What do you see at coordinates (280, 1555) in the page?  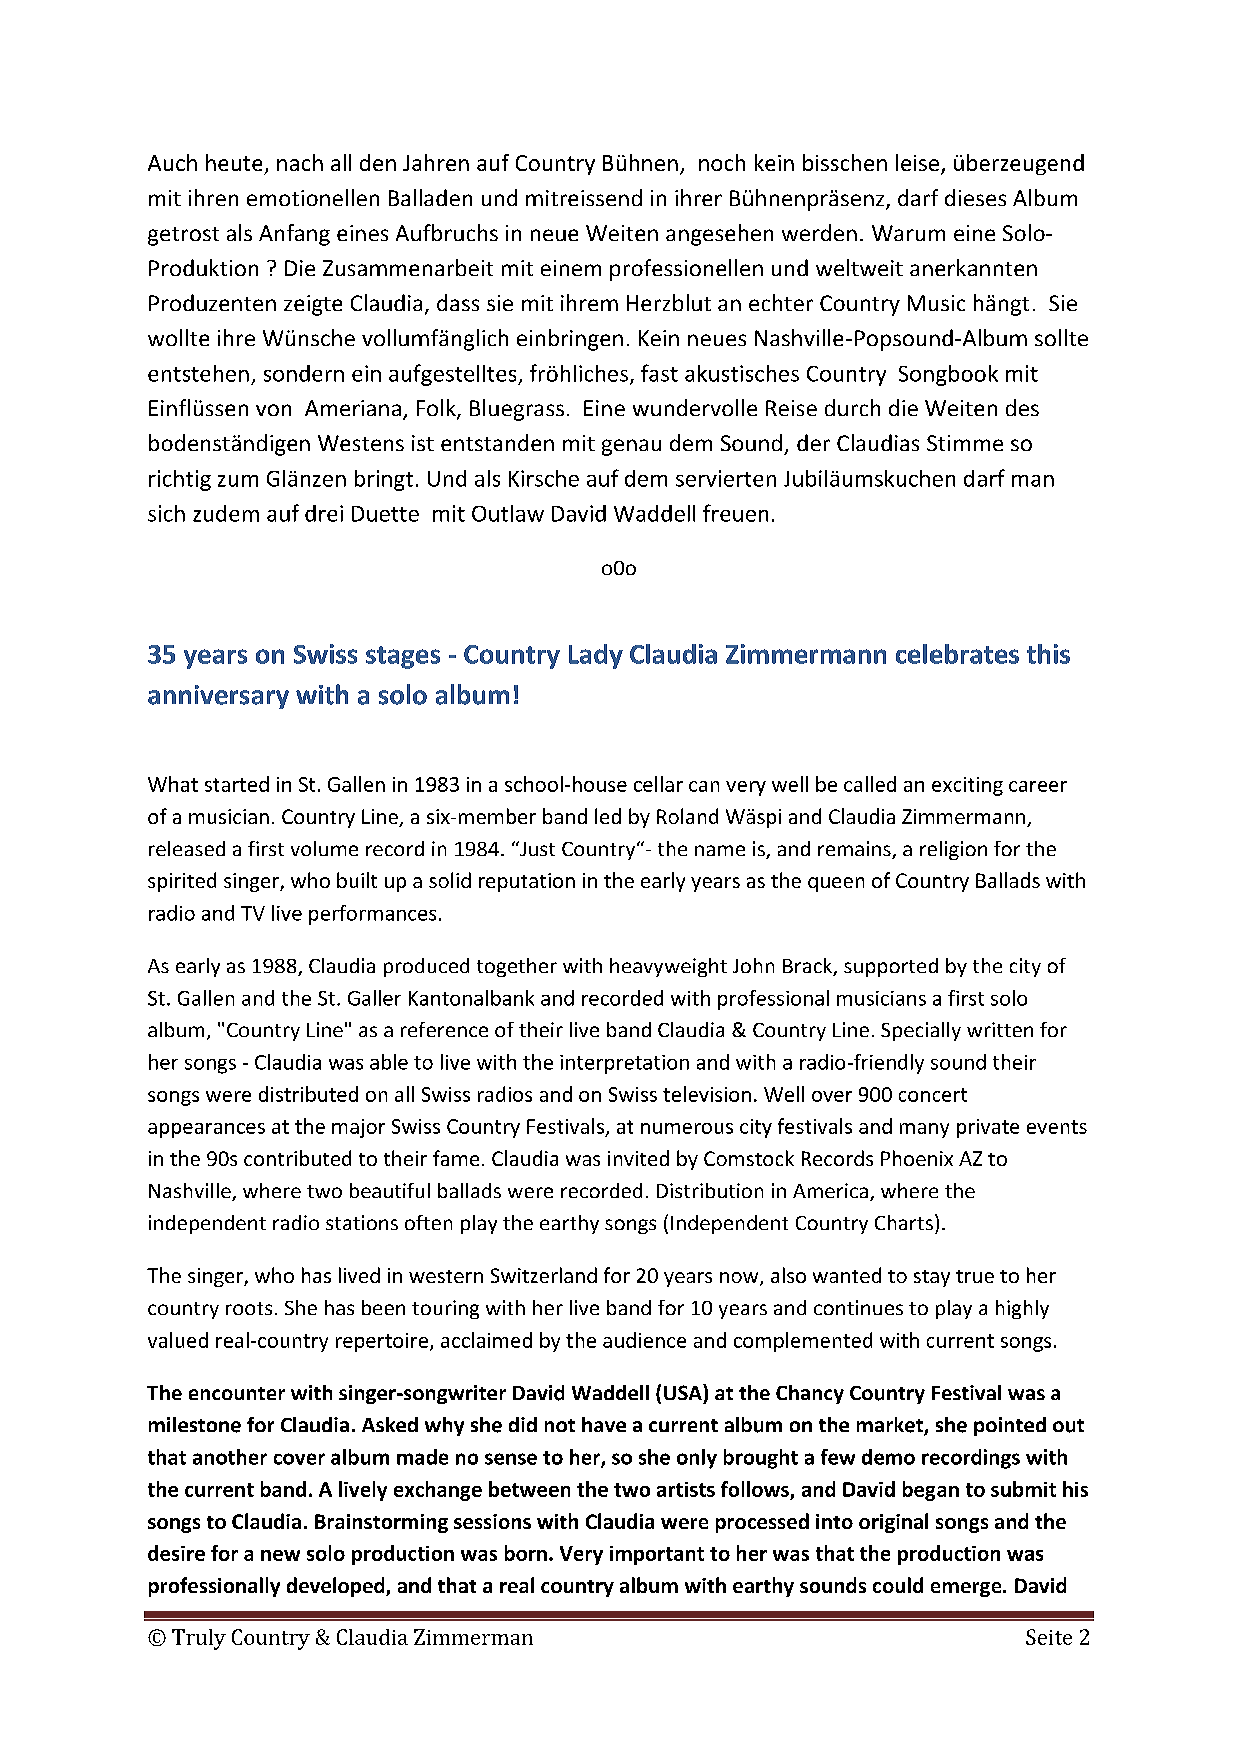 I see `new` at bounding box center [280, 1555].
